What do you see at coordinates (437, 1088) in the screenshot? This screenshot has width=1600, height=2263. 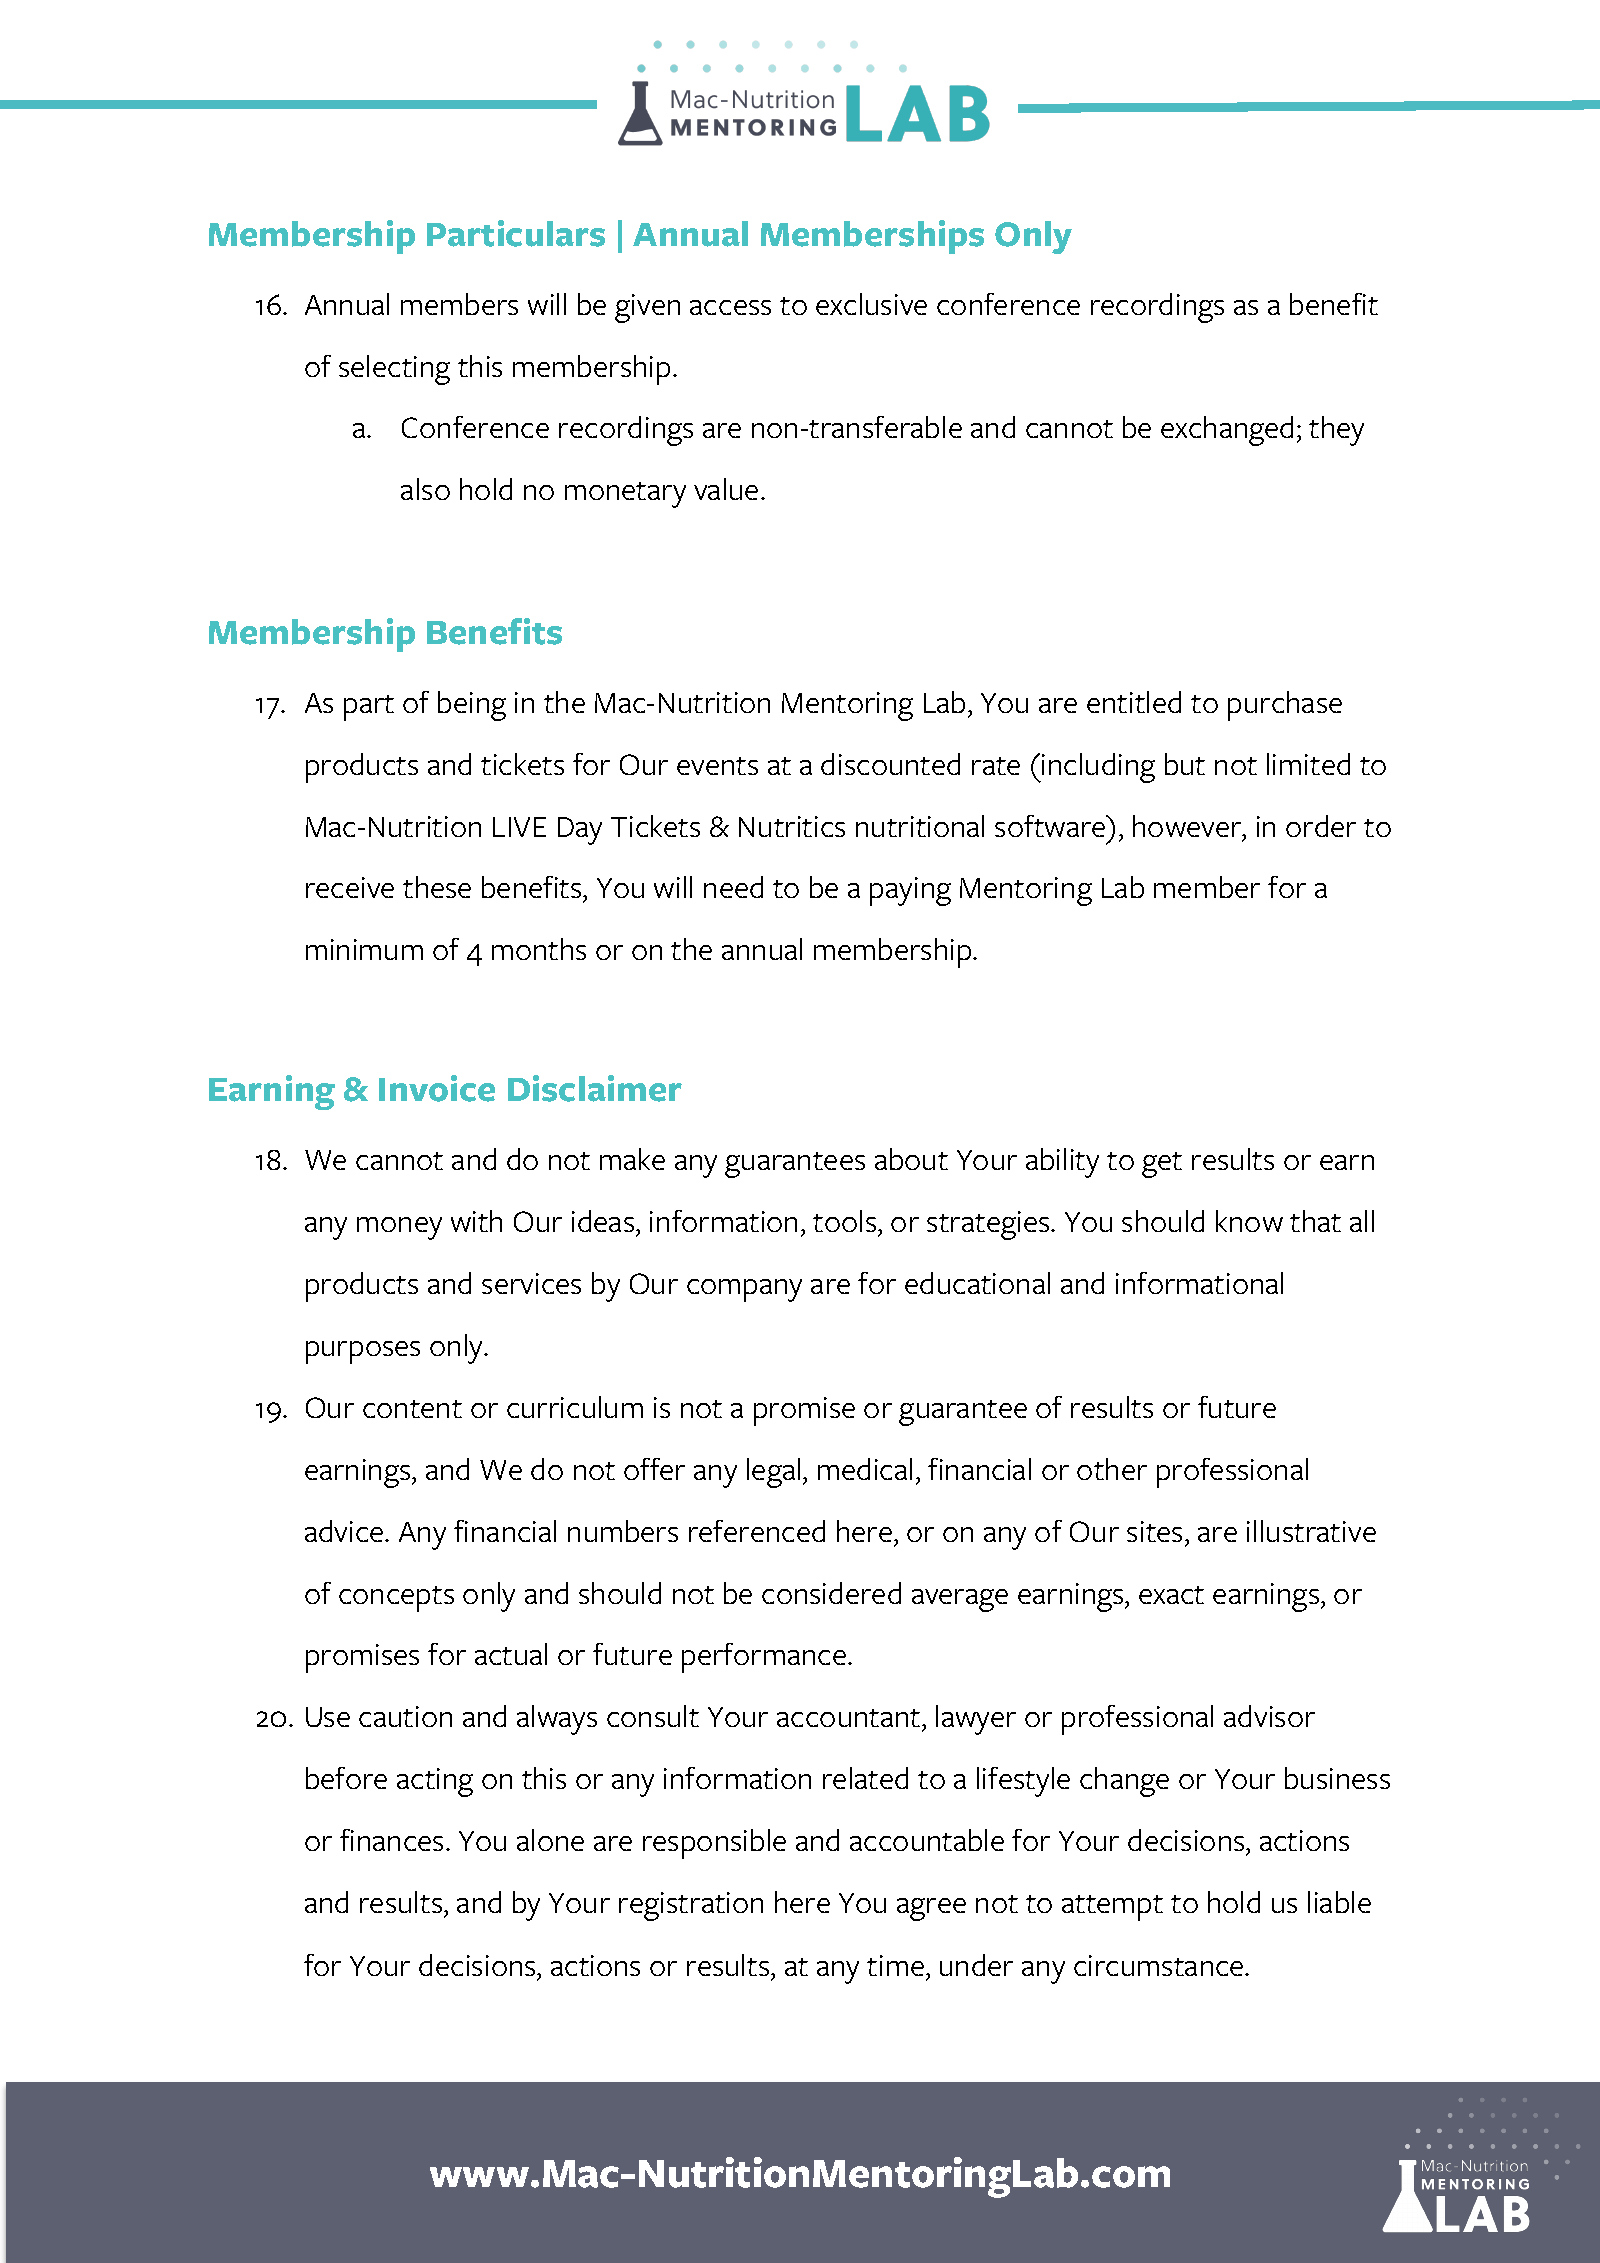 I see `Invoice` at bounding box center [437, 1088].
